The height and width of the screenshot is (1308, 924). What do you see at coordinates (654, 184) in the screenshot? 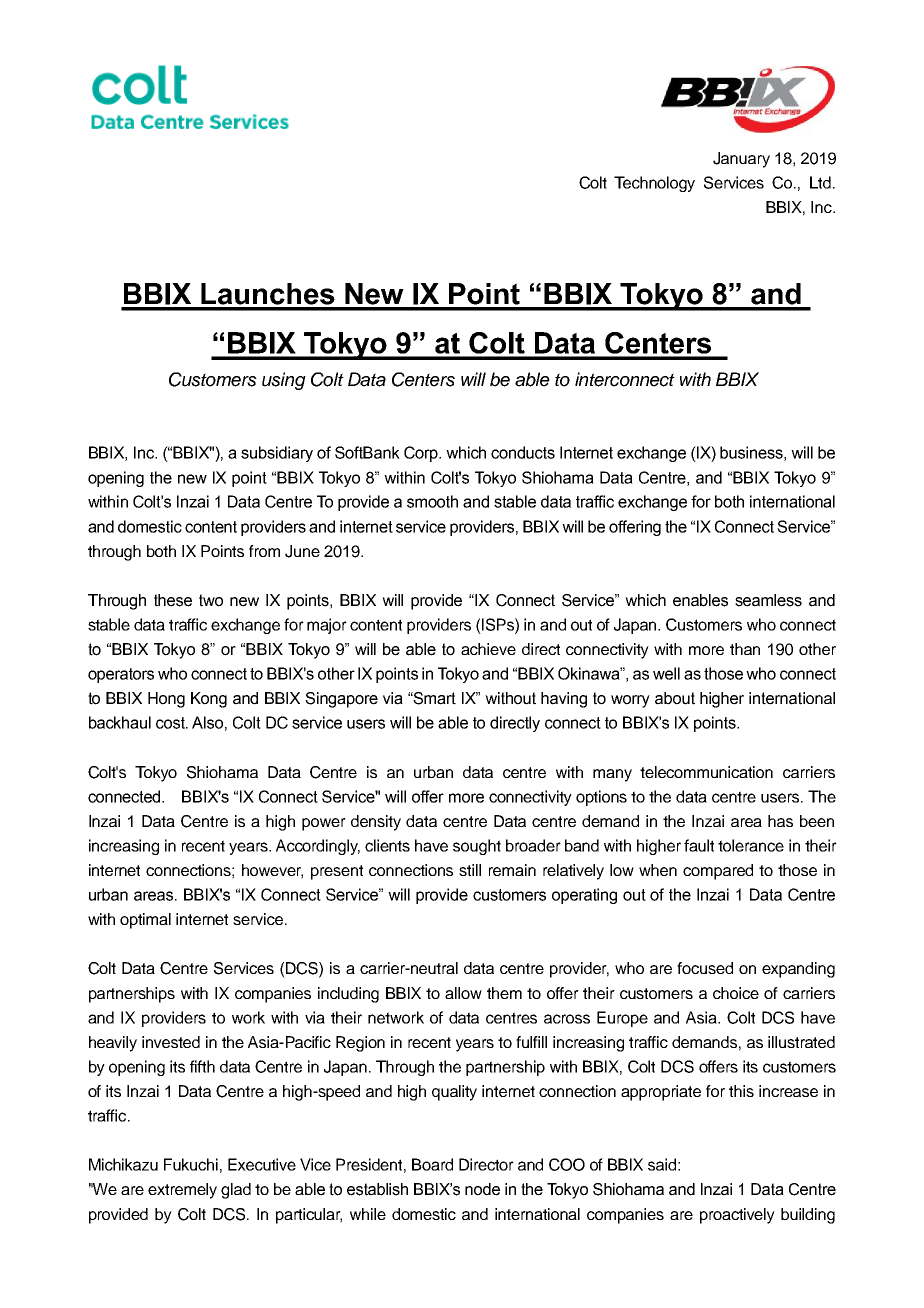
I see `Technology` at bounding box center [654, 184].
